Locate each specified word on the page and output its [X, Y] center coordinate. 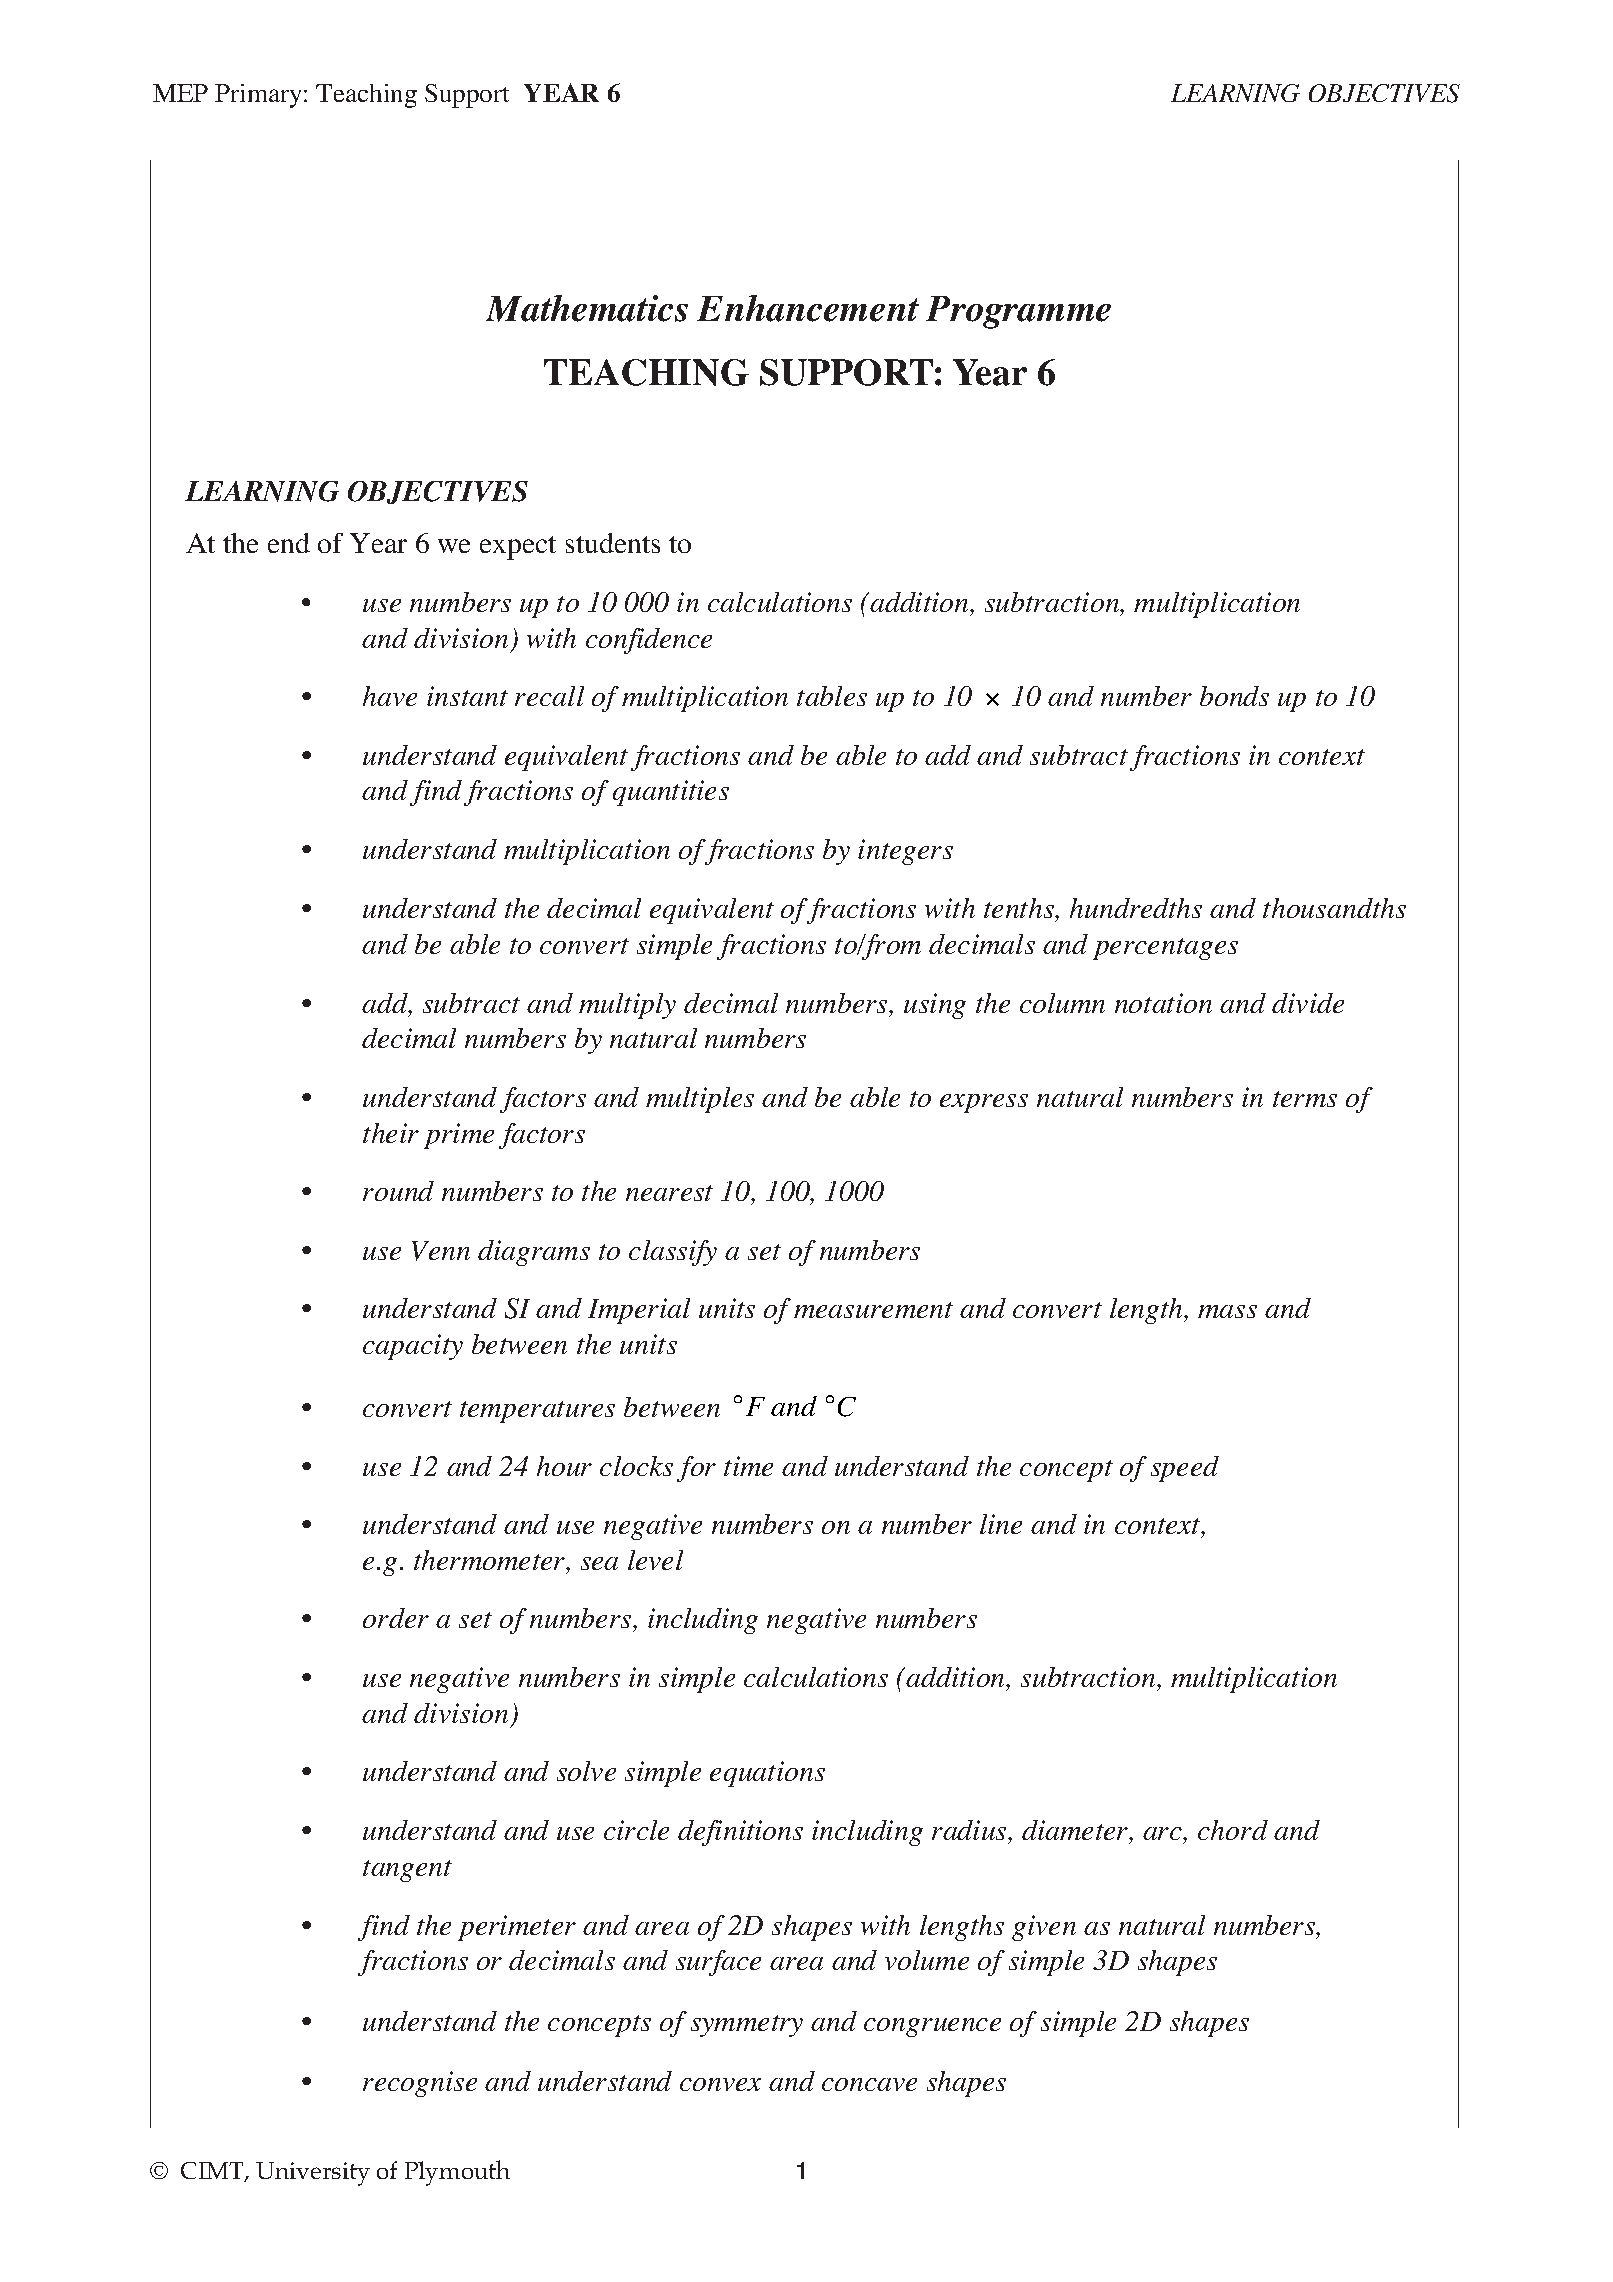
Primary [258, 96]
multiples [700, 1100]
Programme [1018, 312]
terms [1305, 1099]
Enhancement [808, 308]
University [313, 2174]
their [391, 1133]
